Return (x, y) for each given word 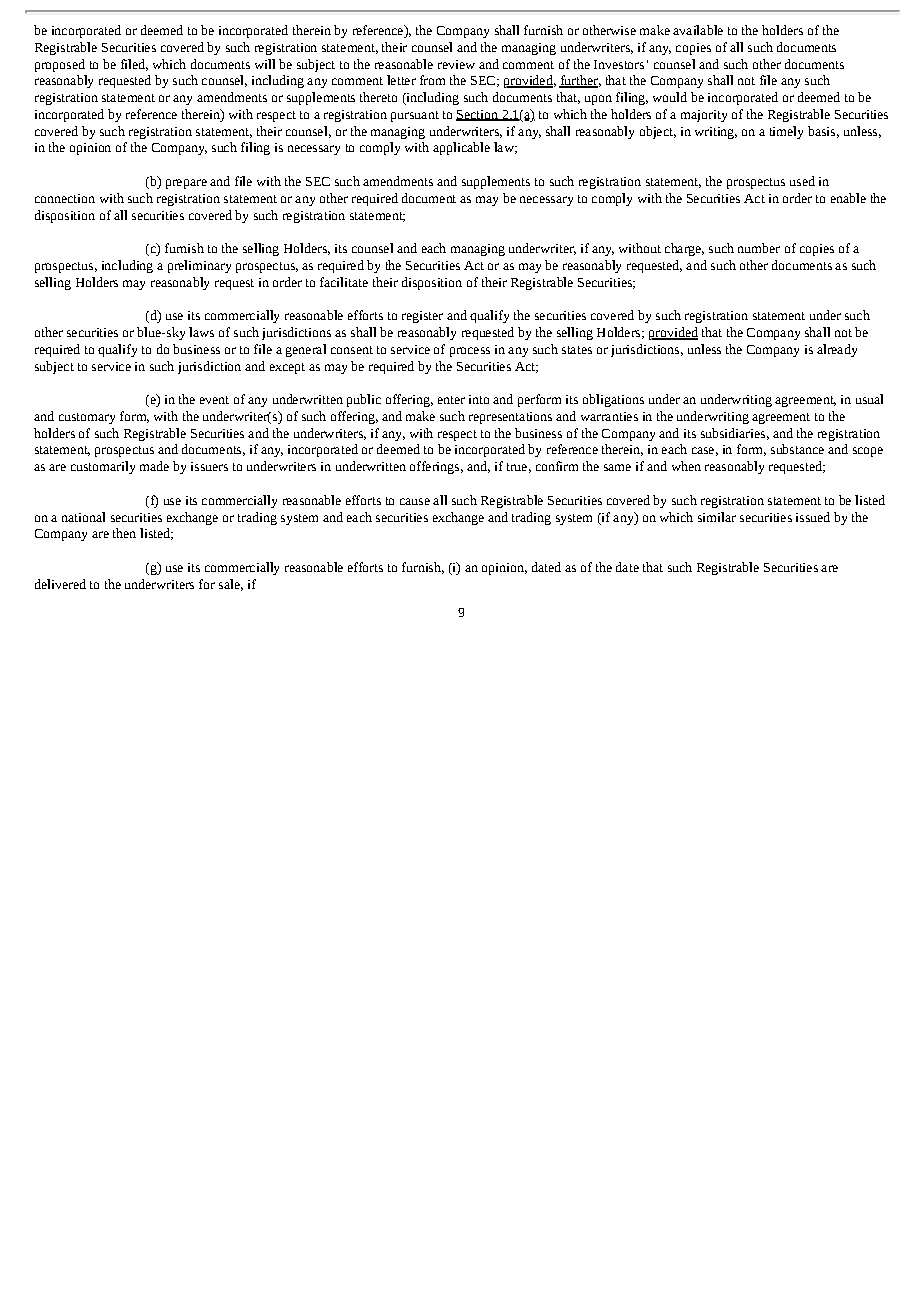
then (124, 533)
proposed (60, 65)
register (422, 317)
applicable (461, 148)
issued (813, 517)
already (837, 350)
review (456, 64)
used (802, 181)
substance (797, 449)
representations (510, 418)
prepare (186, 184)
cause (415, 501)
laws (201, 332)
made (154, 466)
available (698, 30)
